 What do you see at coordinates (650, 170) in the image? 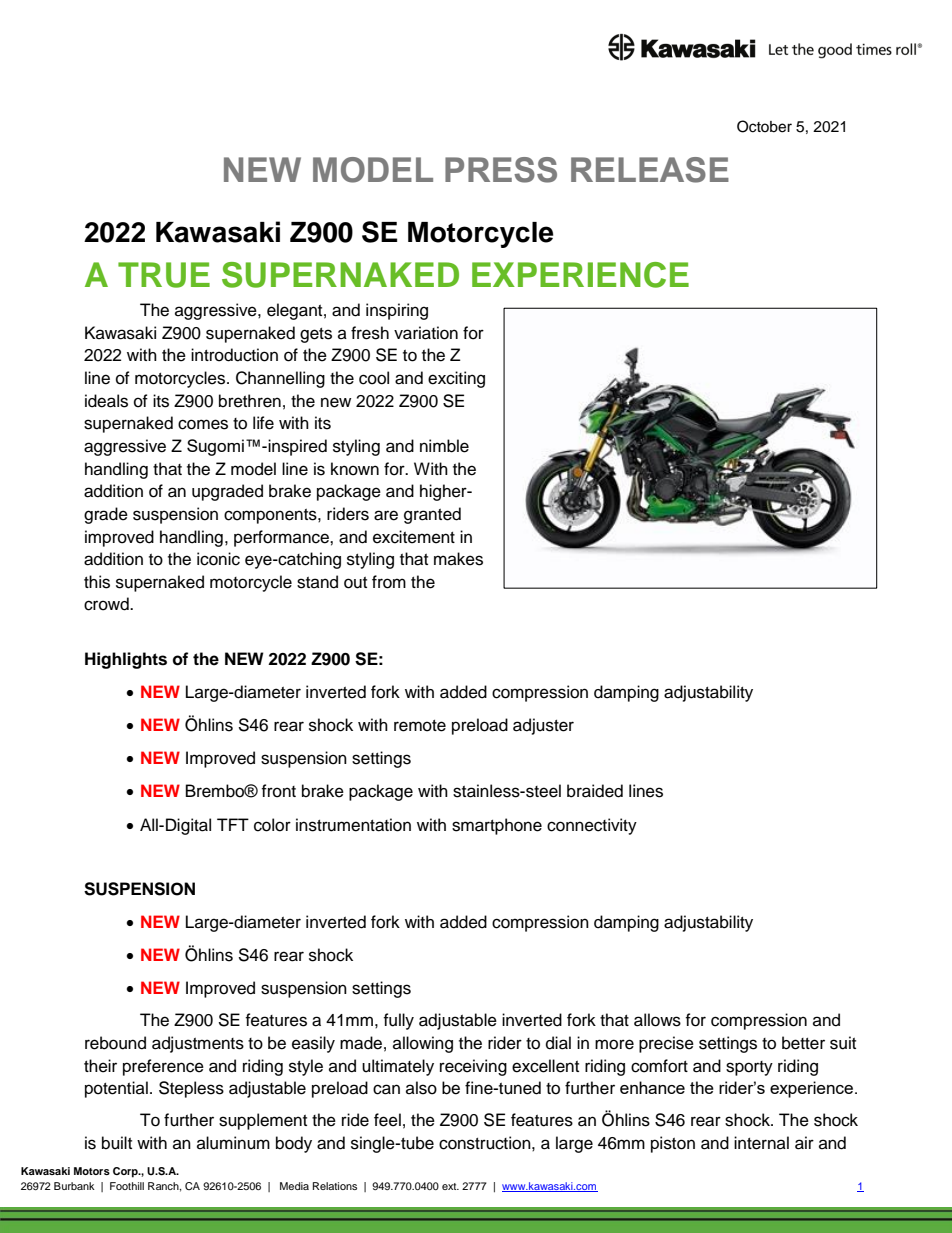
I see `RELEASE` at bounding box center [650, 170].
